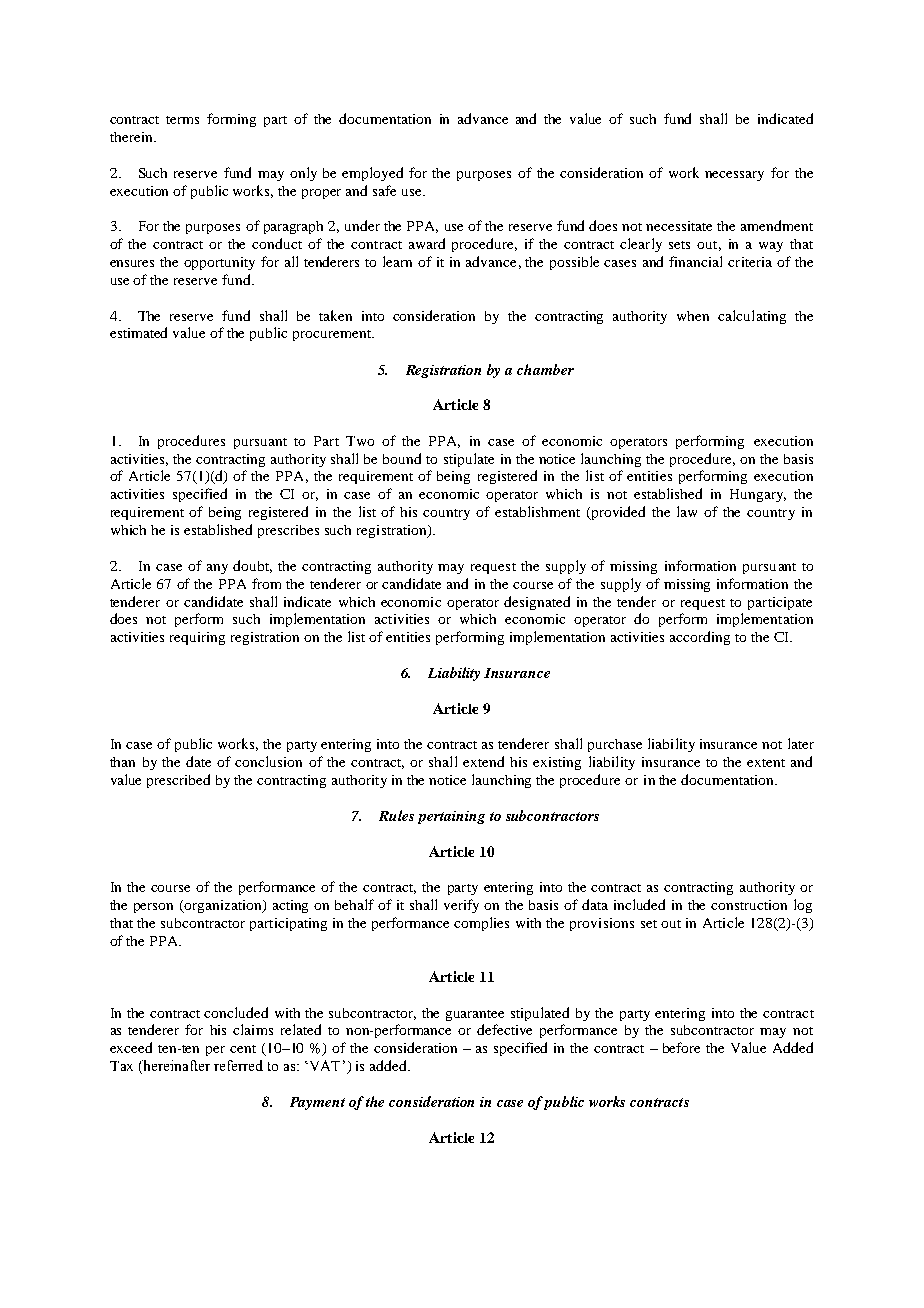  What do you see at coordinates (175, 1067) in the document?
I see `hereinafter` at bounding box center [175, 1067].
